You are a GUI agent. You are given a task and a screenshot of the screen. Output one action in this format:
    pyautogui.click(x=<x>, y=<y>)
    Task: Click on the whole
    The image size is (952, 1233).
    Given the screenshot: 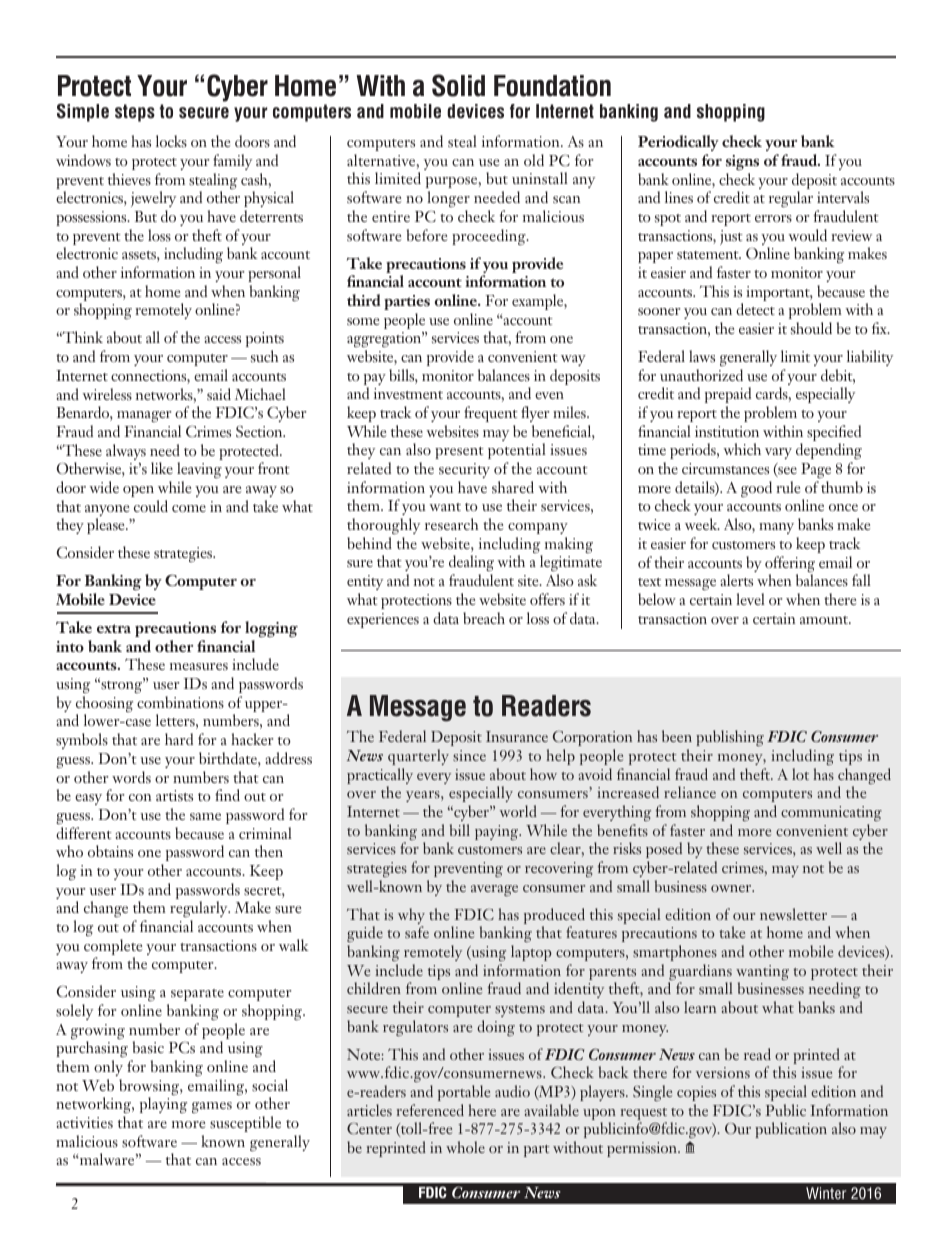 What is the action you would take?
    pyautogui.click(x=465, y=1147)
